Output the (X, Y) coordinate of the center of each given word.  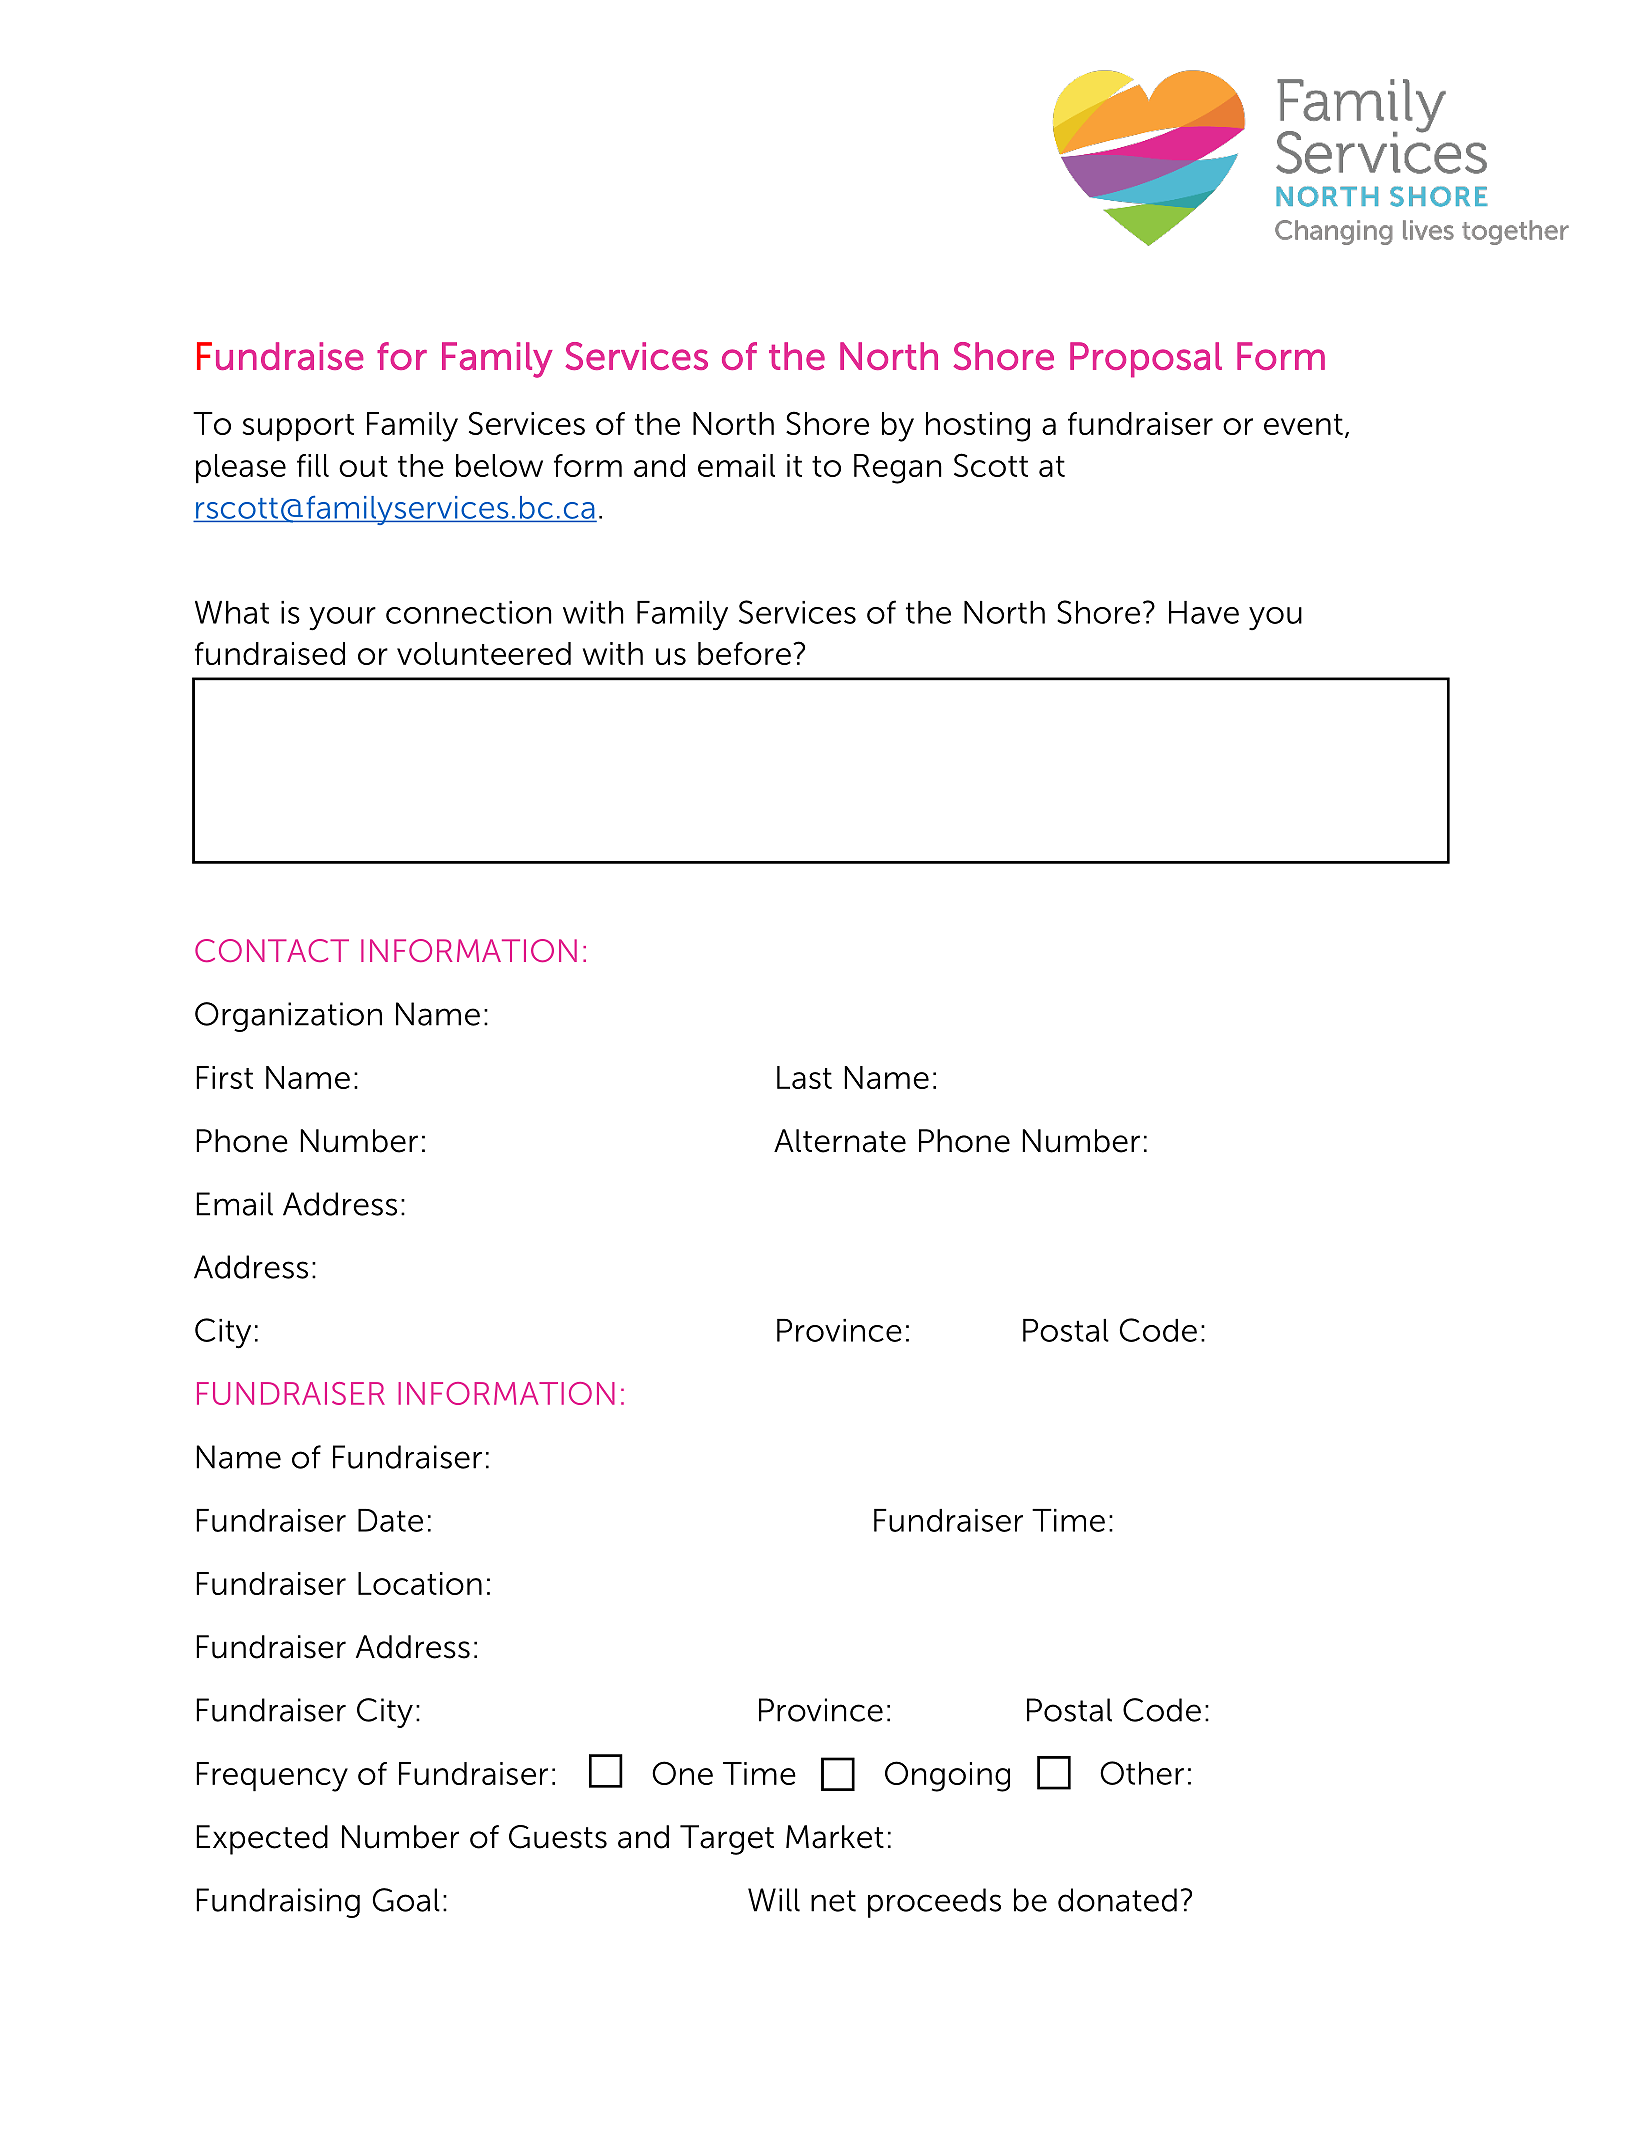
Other (1142, 1773)
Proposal (1146, 360)
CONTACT (272, 950)
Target (727, 1840)
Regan (898, 469)
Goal (406, 1900)
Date (390, 1520)
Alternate (840, 1141)
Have (1204, 612)
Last (804, 1077)
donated (1117, 1900)
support (298, 428)
